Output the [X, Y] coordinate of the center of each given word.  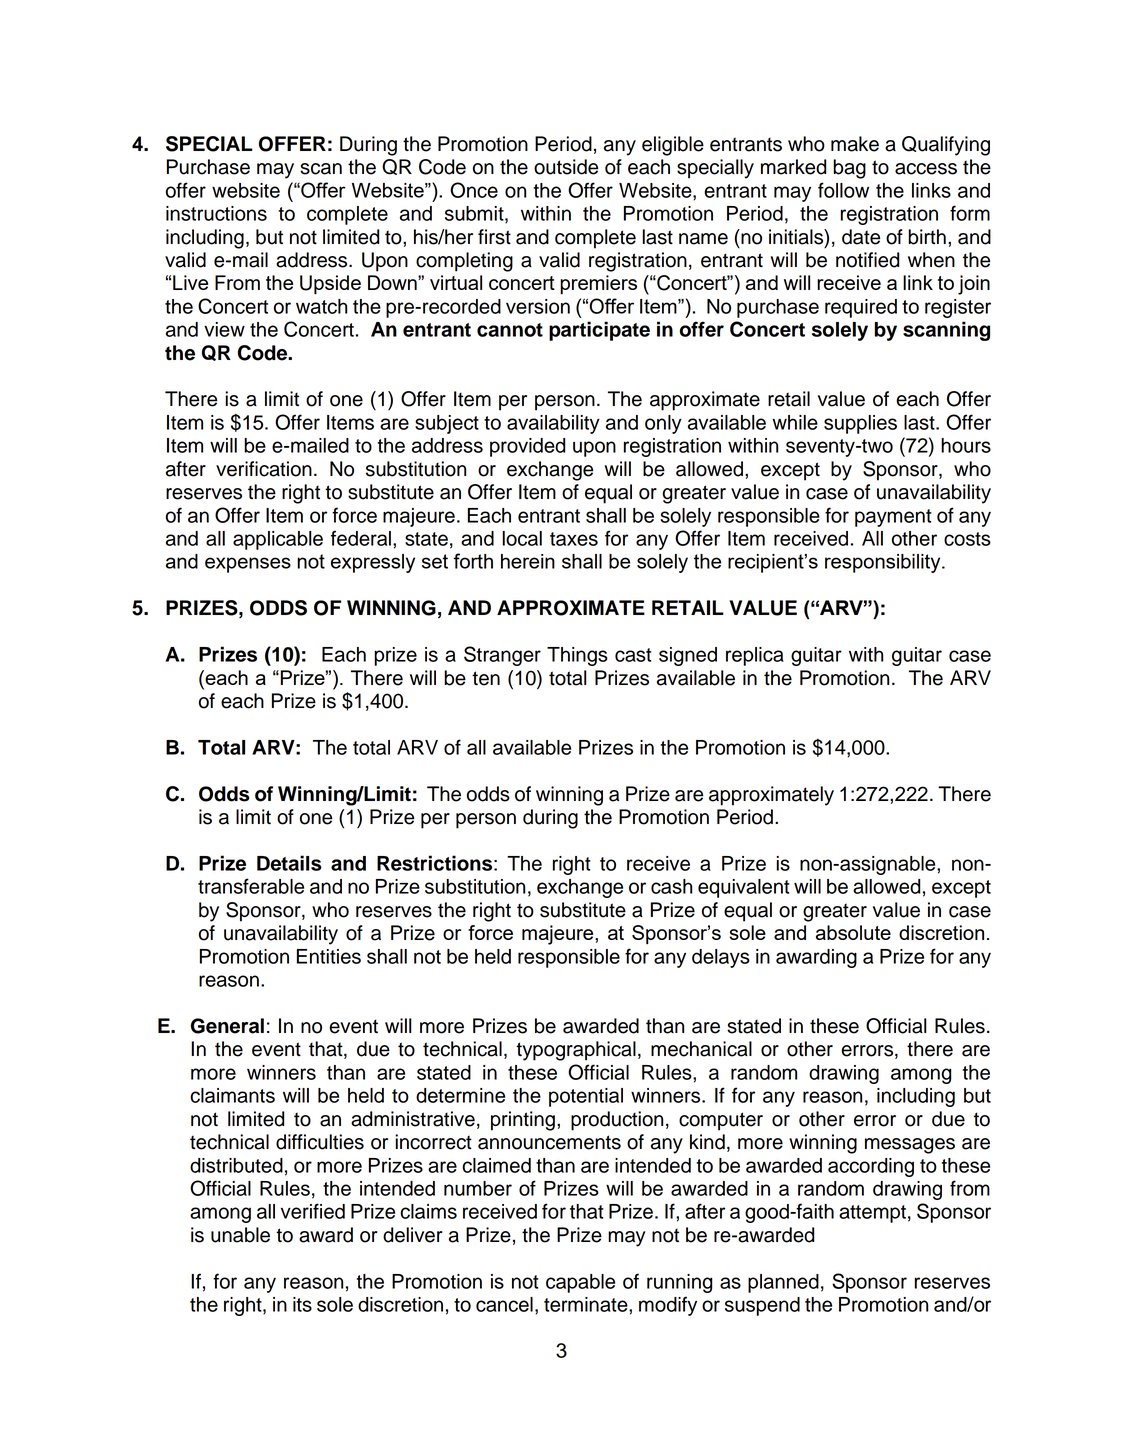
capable [580, 1283]
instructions [216, 213]
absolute [853, 932]
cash [671, 886]
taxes [574, 539]
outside [566, 167]
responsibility [884, 563]
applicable [278, 540]
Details [289, 863]
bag [849, 169]
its [302, 1304]
